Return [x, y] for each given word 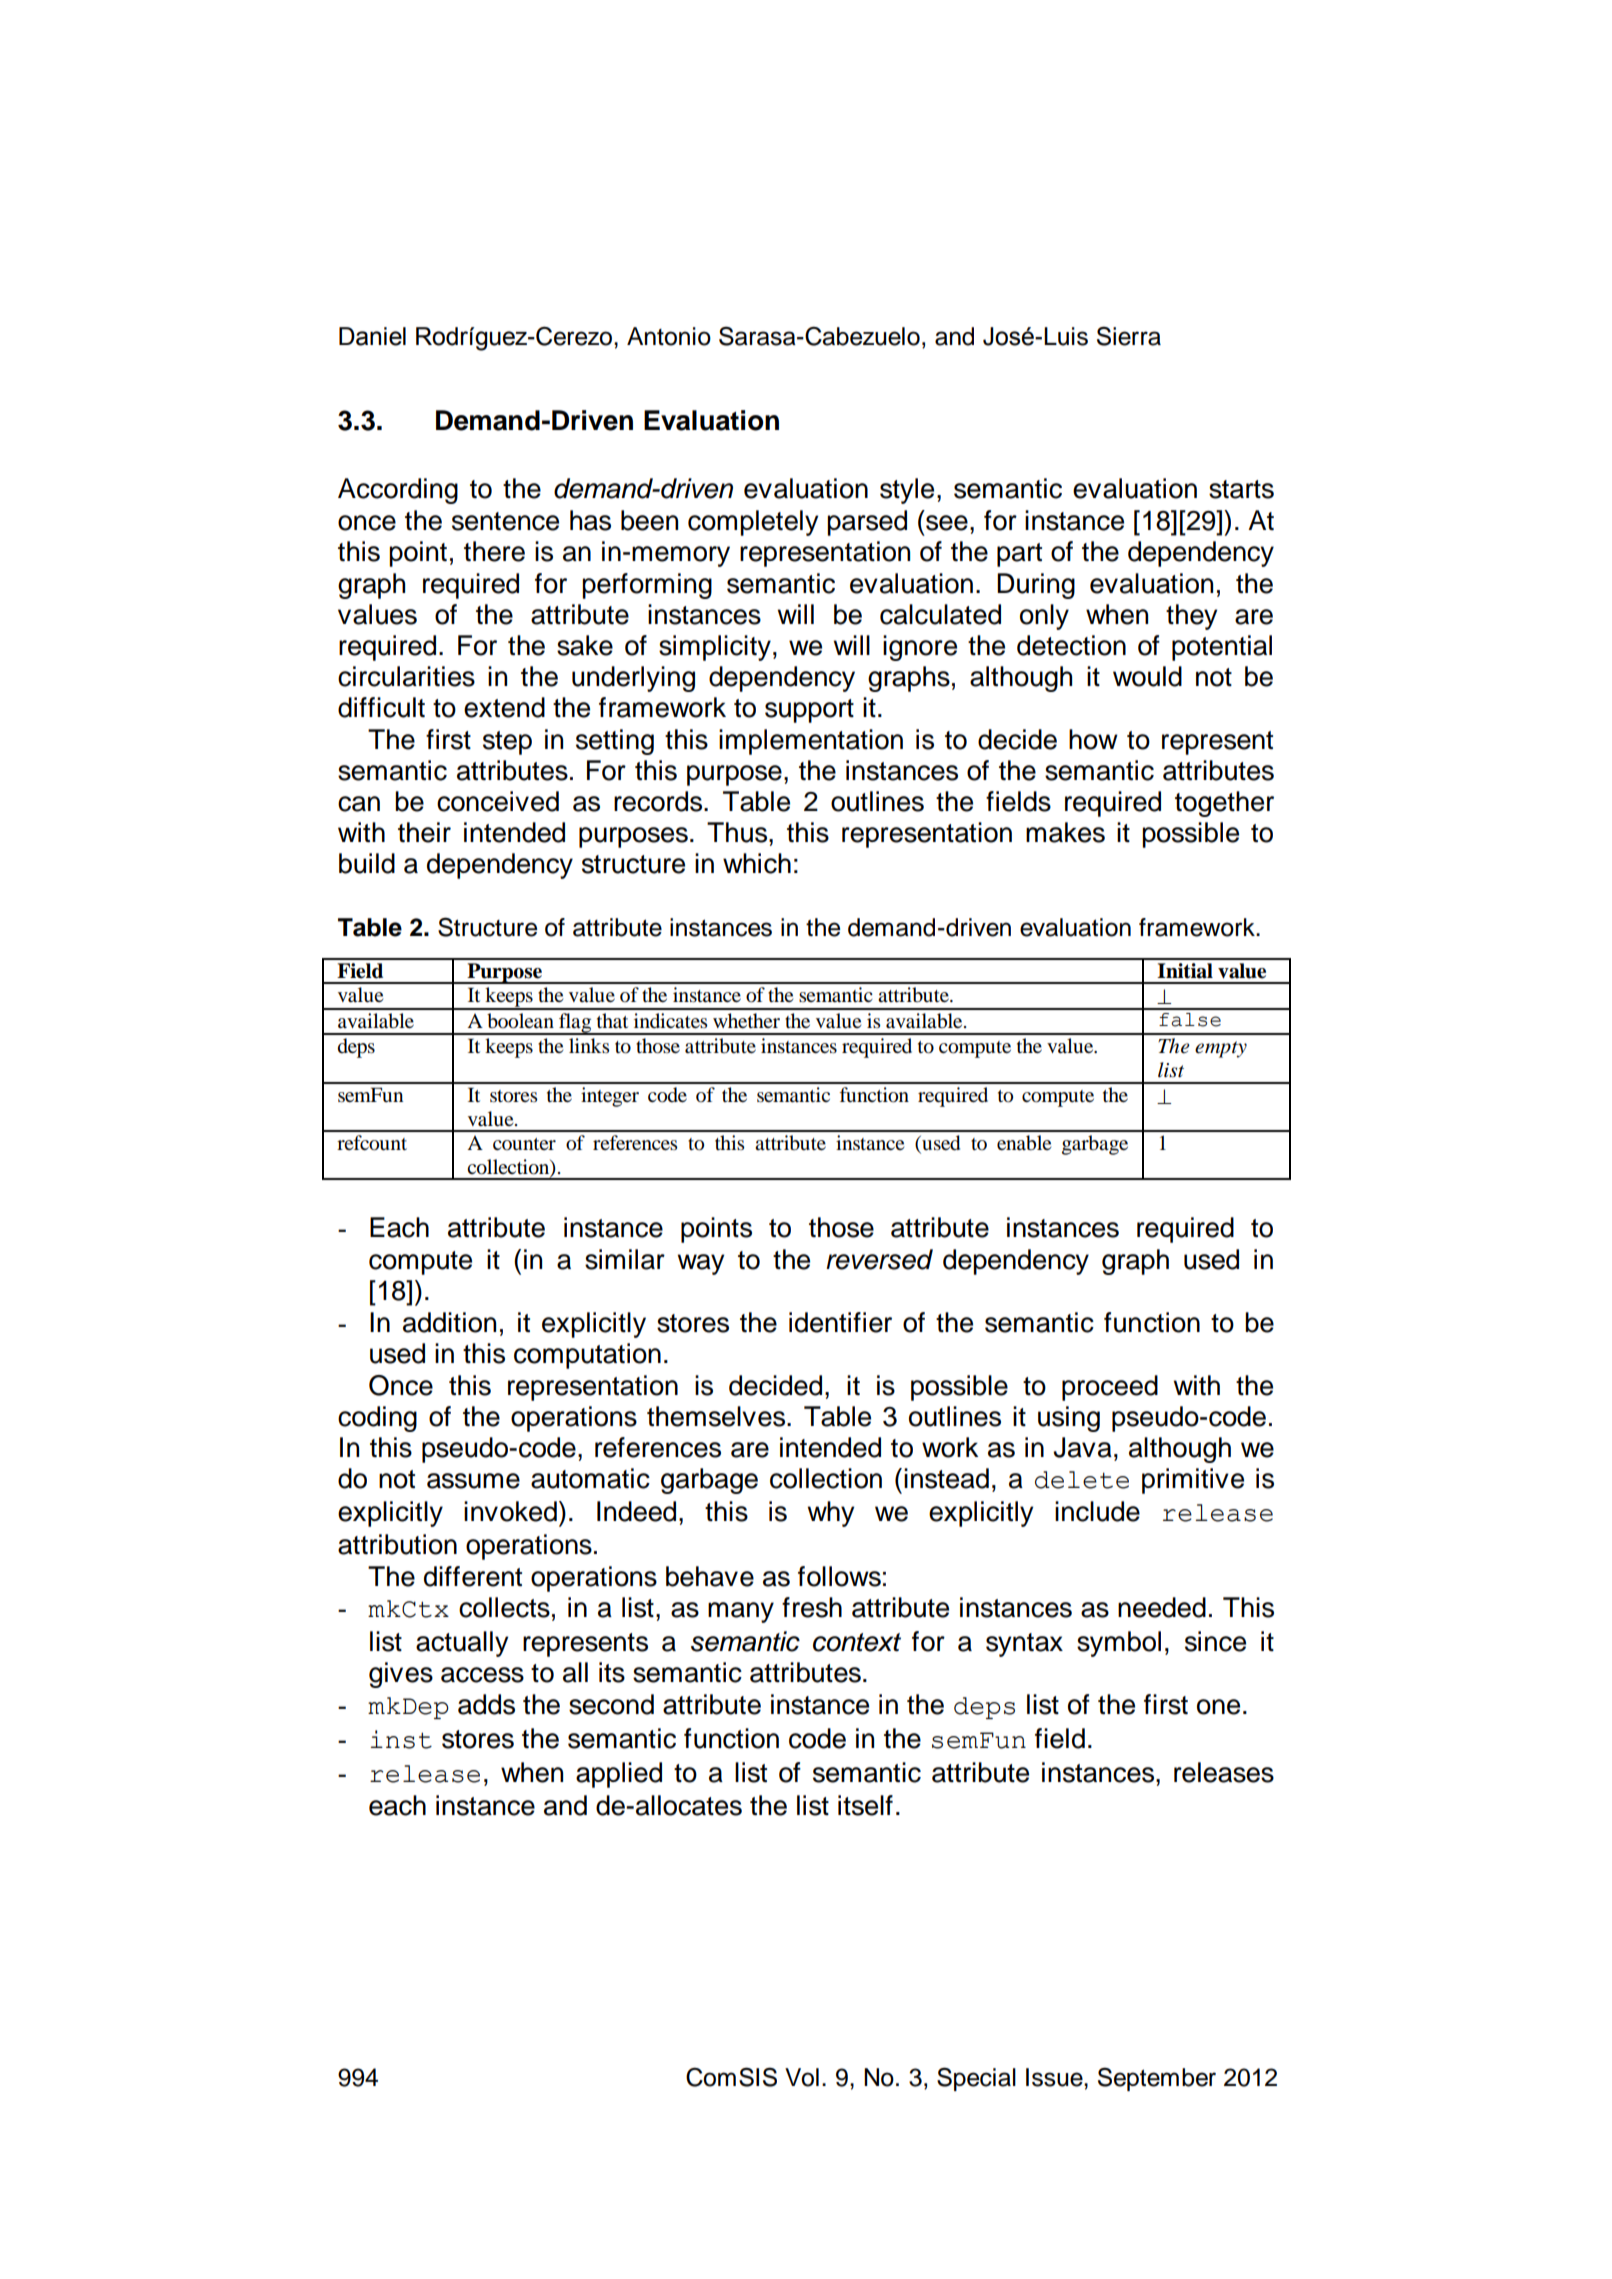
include [1097, 1511]
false [1190, 1020]
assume [473, 1481]
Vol [802, 2077]
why [831, 1514]
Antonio [669, 336]
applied [619, 1775]
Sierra [1129, 336]
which [757, 863]
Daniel [372, 336]
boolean [520, 1021]
